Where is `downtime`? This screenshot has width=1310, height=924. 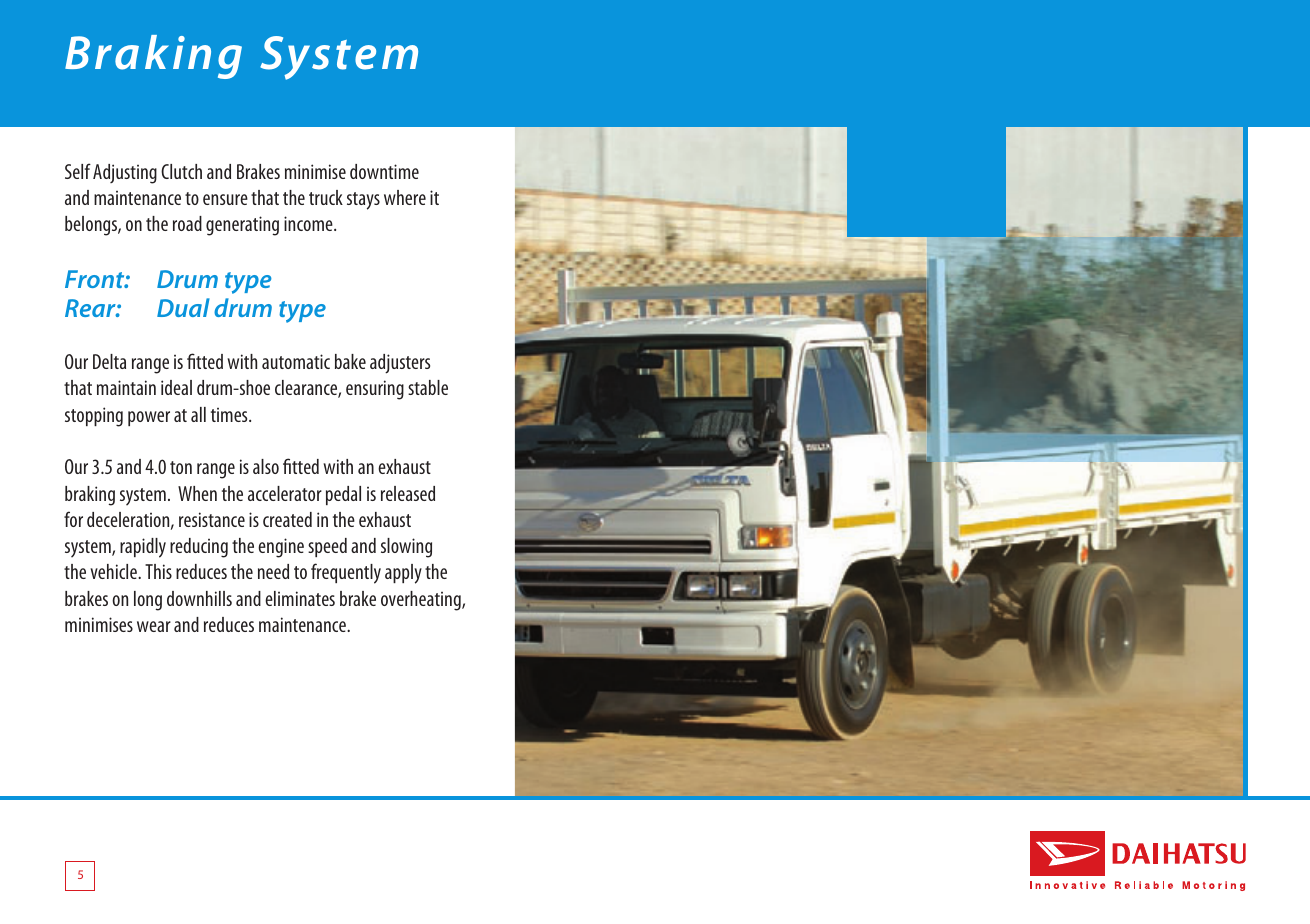
downtime is located at coordinates (384, 171).
